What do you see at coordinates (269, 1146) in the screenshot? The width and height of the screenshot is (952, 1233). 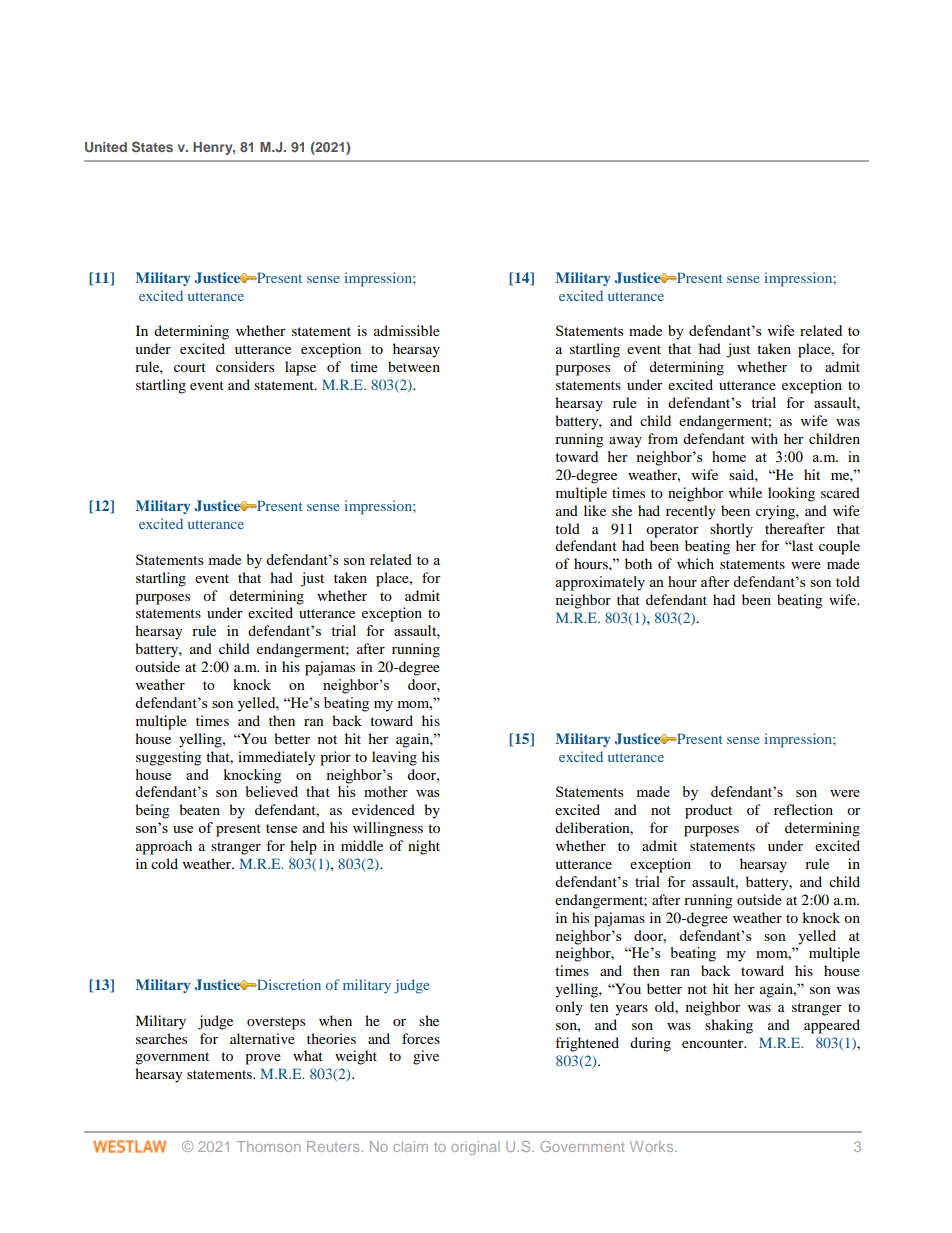 I see `Thomson` at bounding box center [269, 1146].
